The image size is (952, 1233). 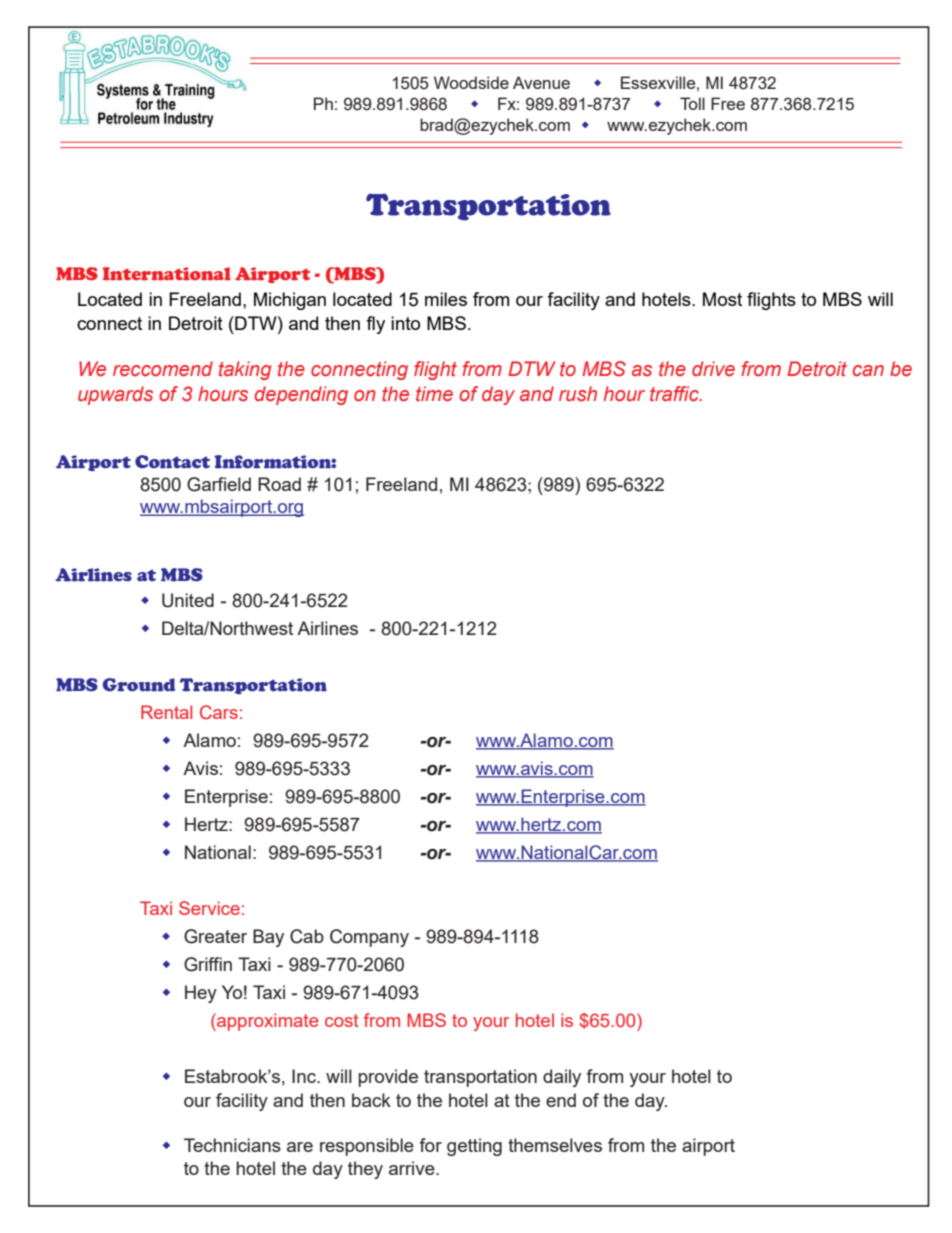 I want to click on themselves, so click(x=555, y=1145).
